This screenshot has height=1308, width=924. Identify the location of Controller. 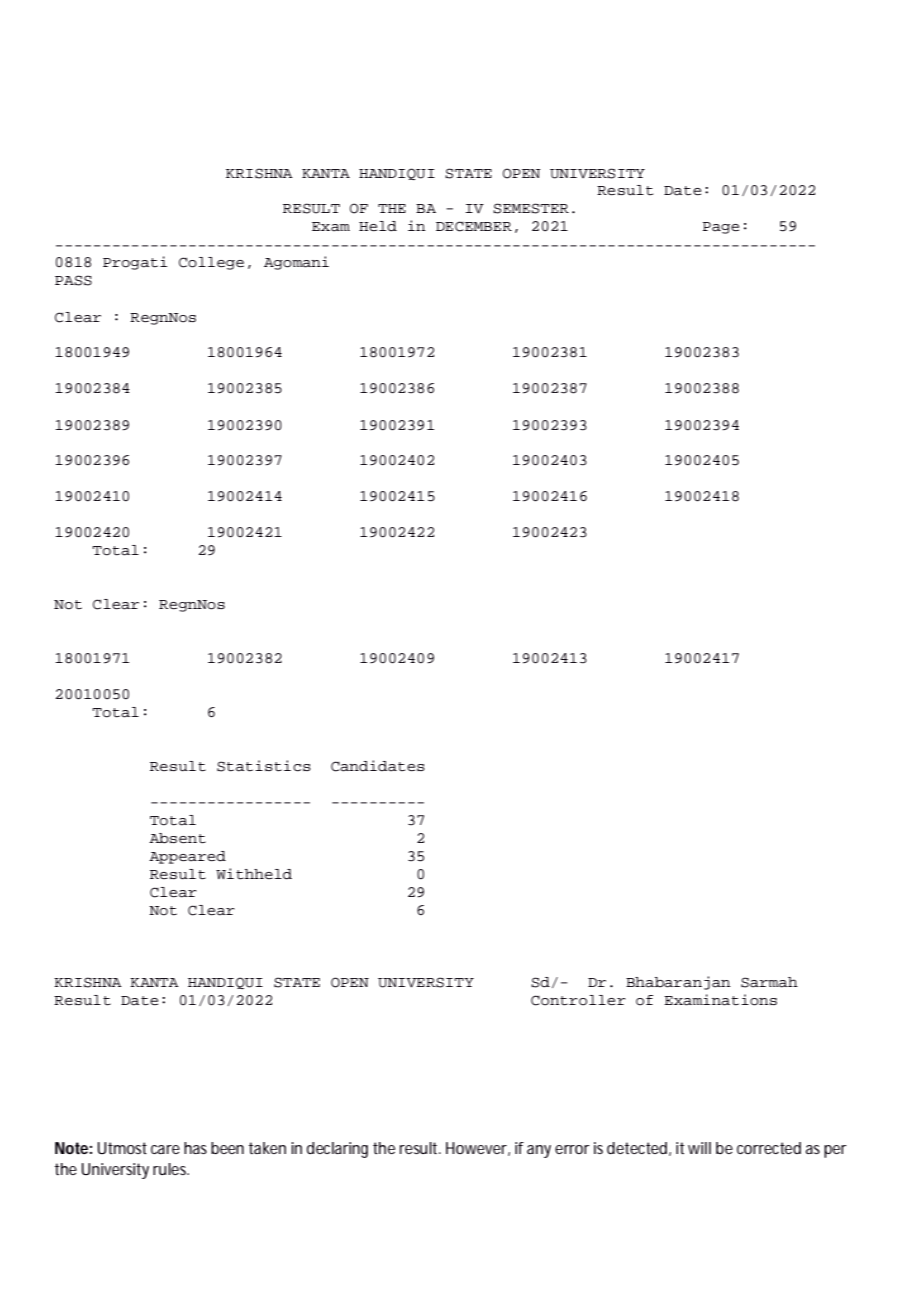
(578, 1000).
